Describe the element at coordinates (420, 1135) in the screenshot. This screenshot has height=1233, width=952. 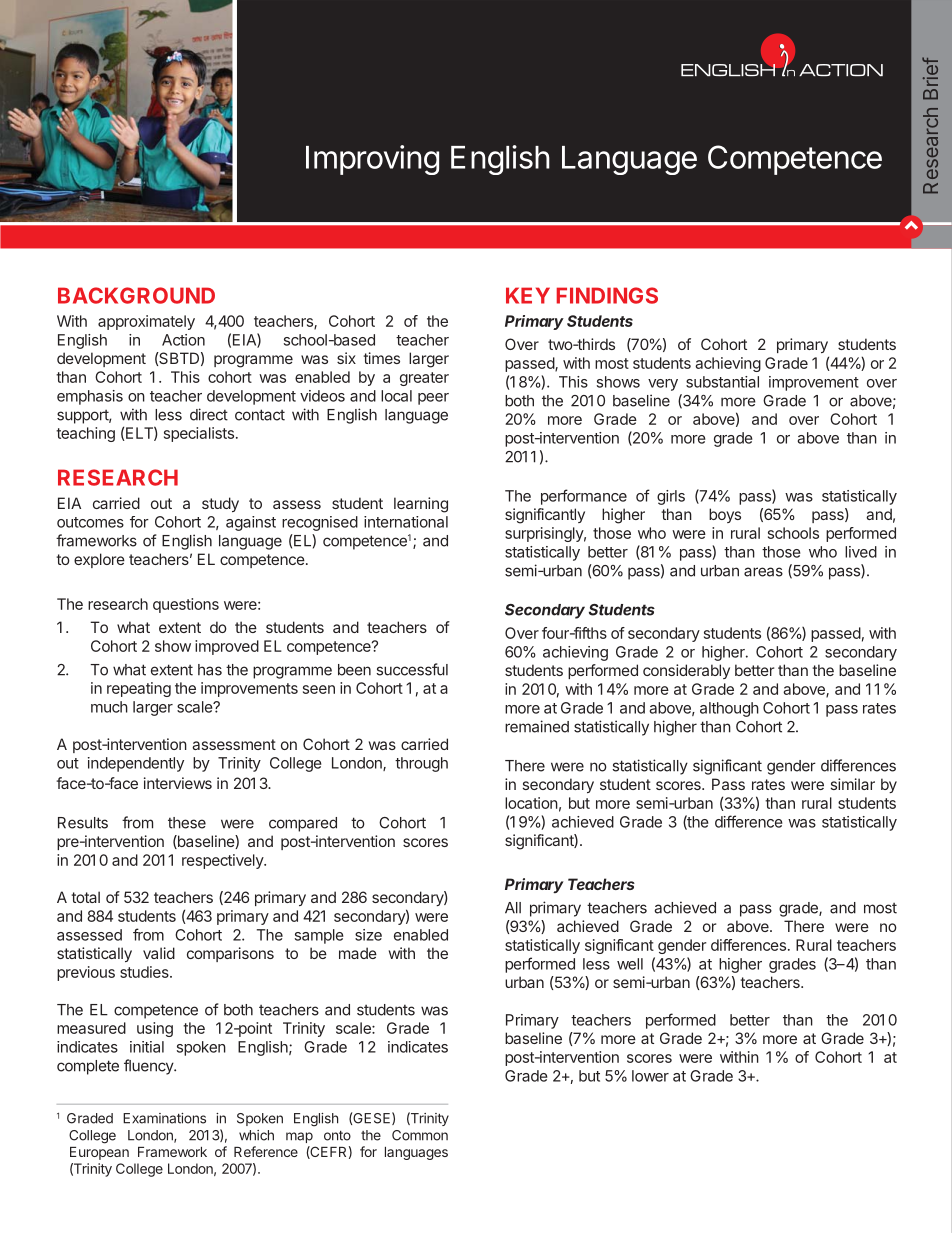
I see `Common` at that location.
